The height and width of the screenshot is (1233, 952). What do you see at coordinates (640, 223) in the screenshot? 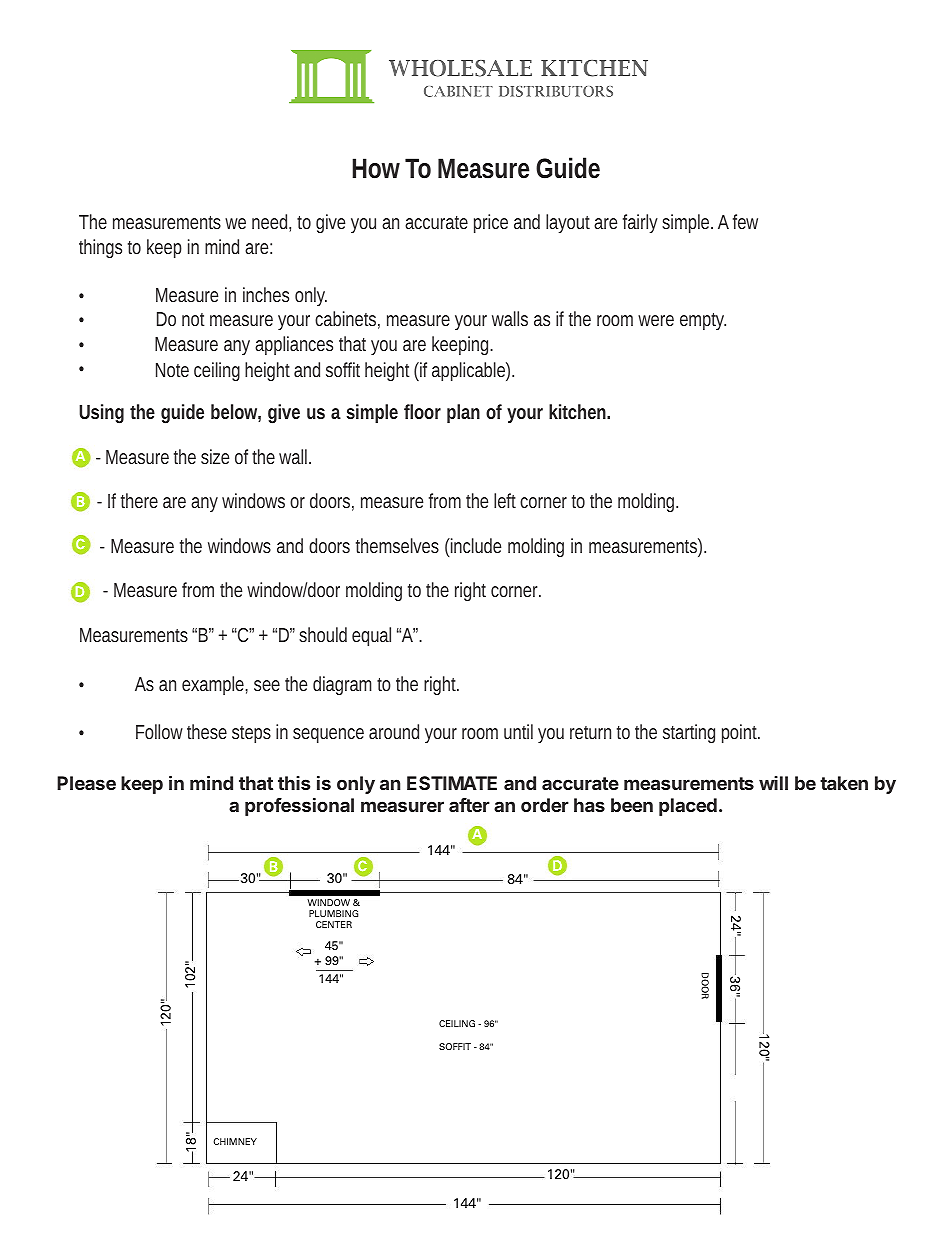
I see `fairly` at bounding box center [640, 223].
